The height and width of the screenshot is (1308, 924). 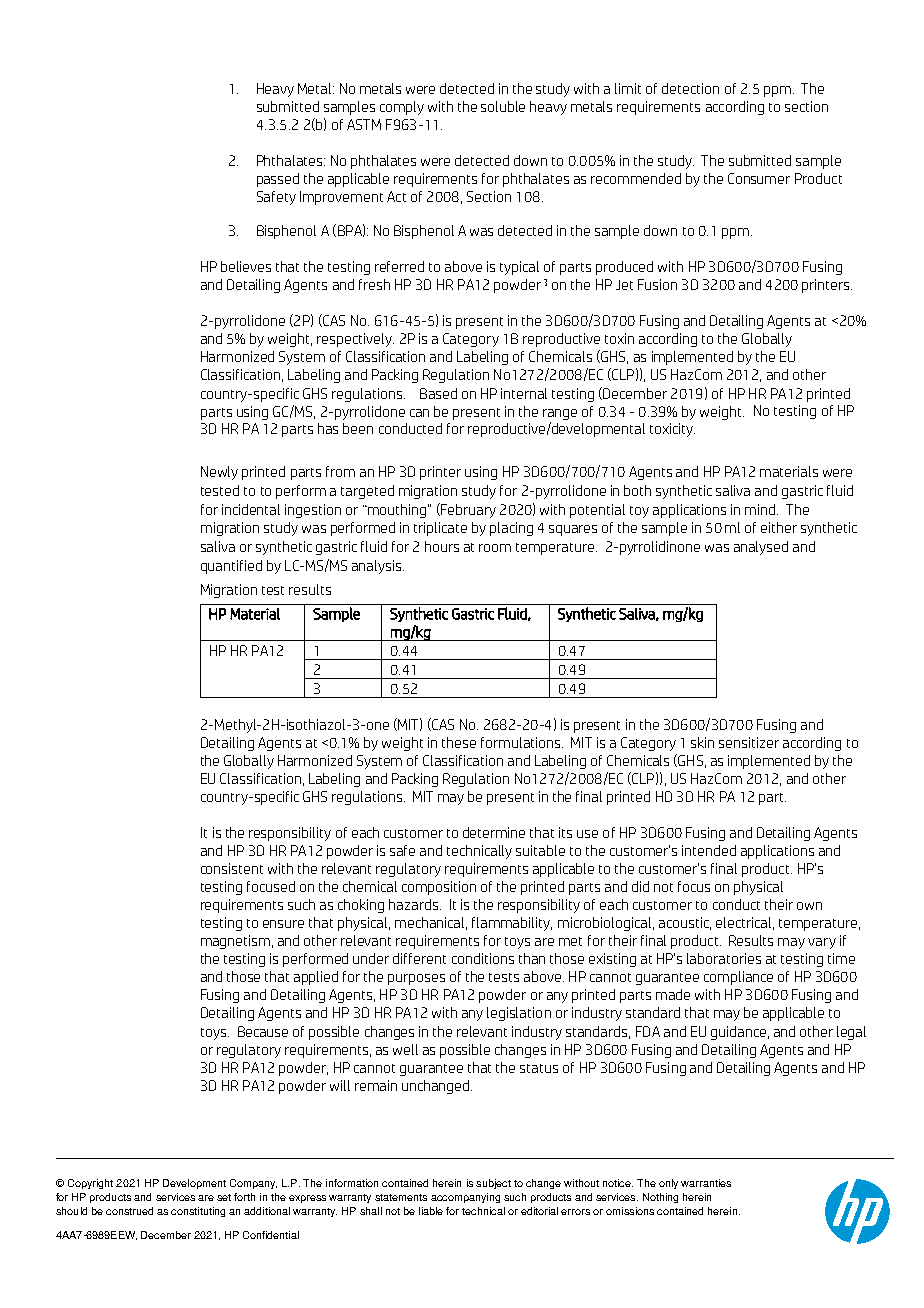 I want to click on skin, so click(x=702, y=742).
